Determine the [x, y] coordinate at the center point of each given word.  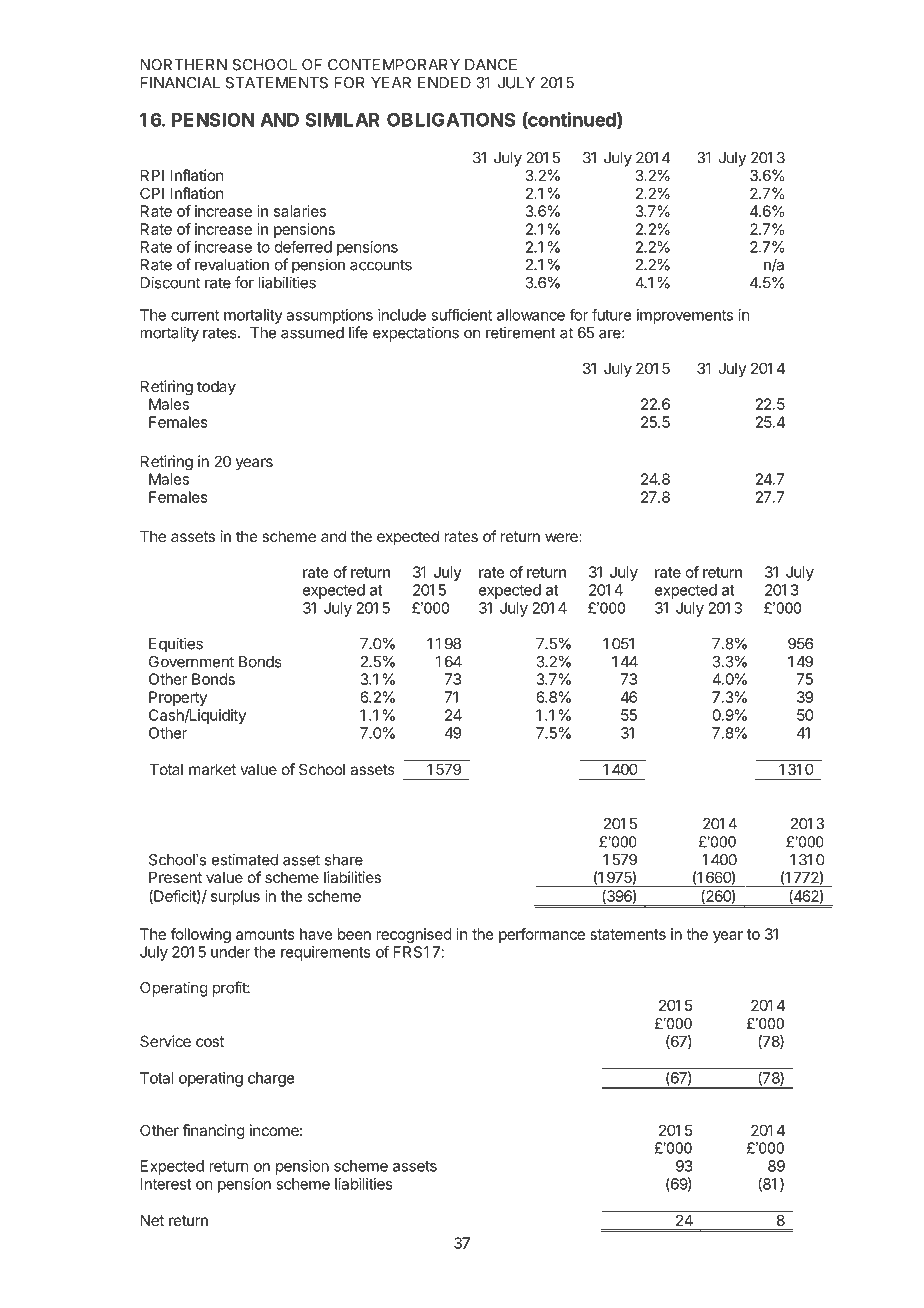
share [344, 860]
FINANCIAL [180, 83]
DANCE [491, 65]
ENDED [444, 83]
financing [213, 1132]
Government [191, 662]
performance [542, 935]
